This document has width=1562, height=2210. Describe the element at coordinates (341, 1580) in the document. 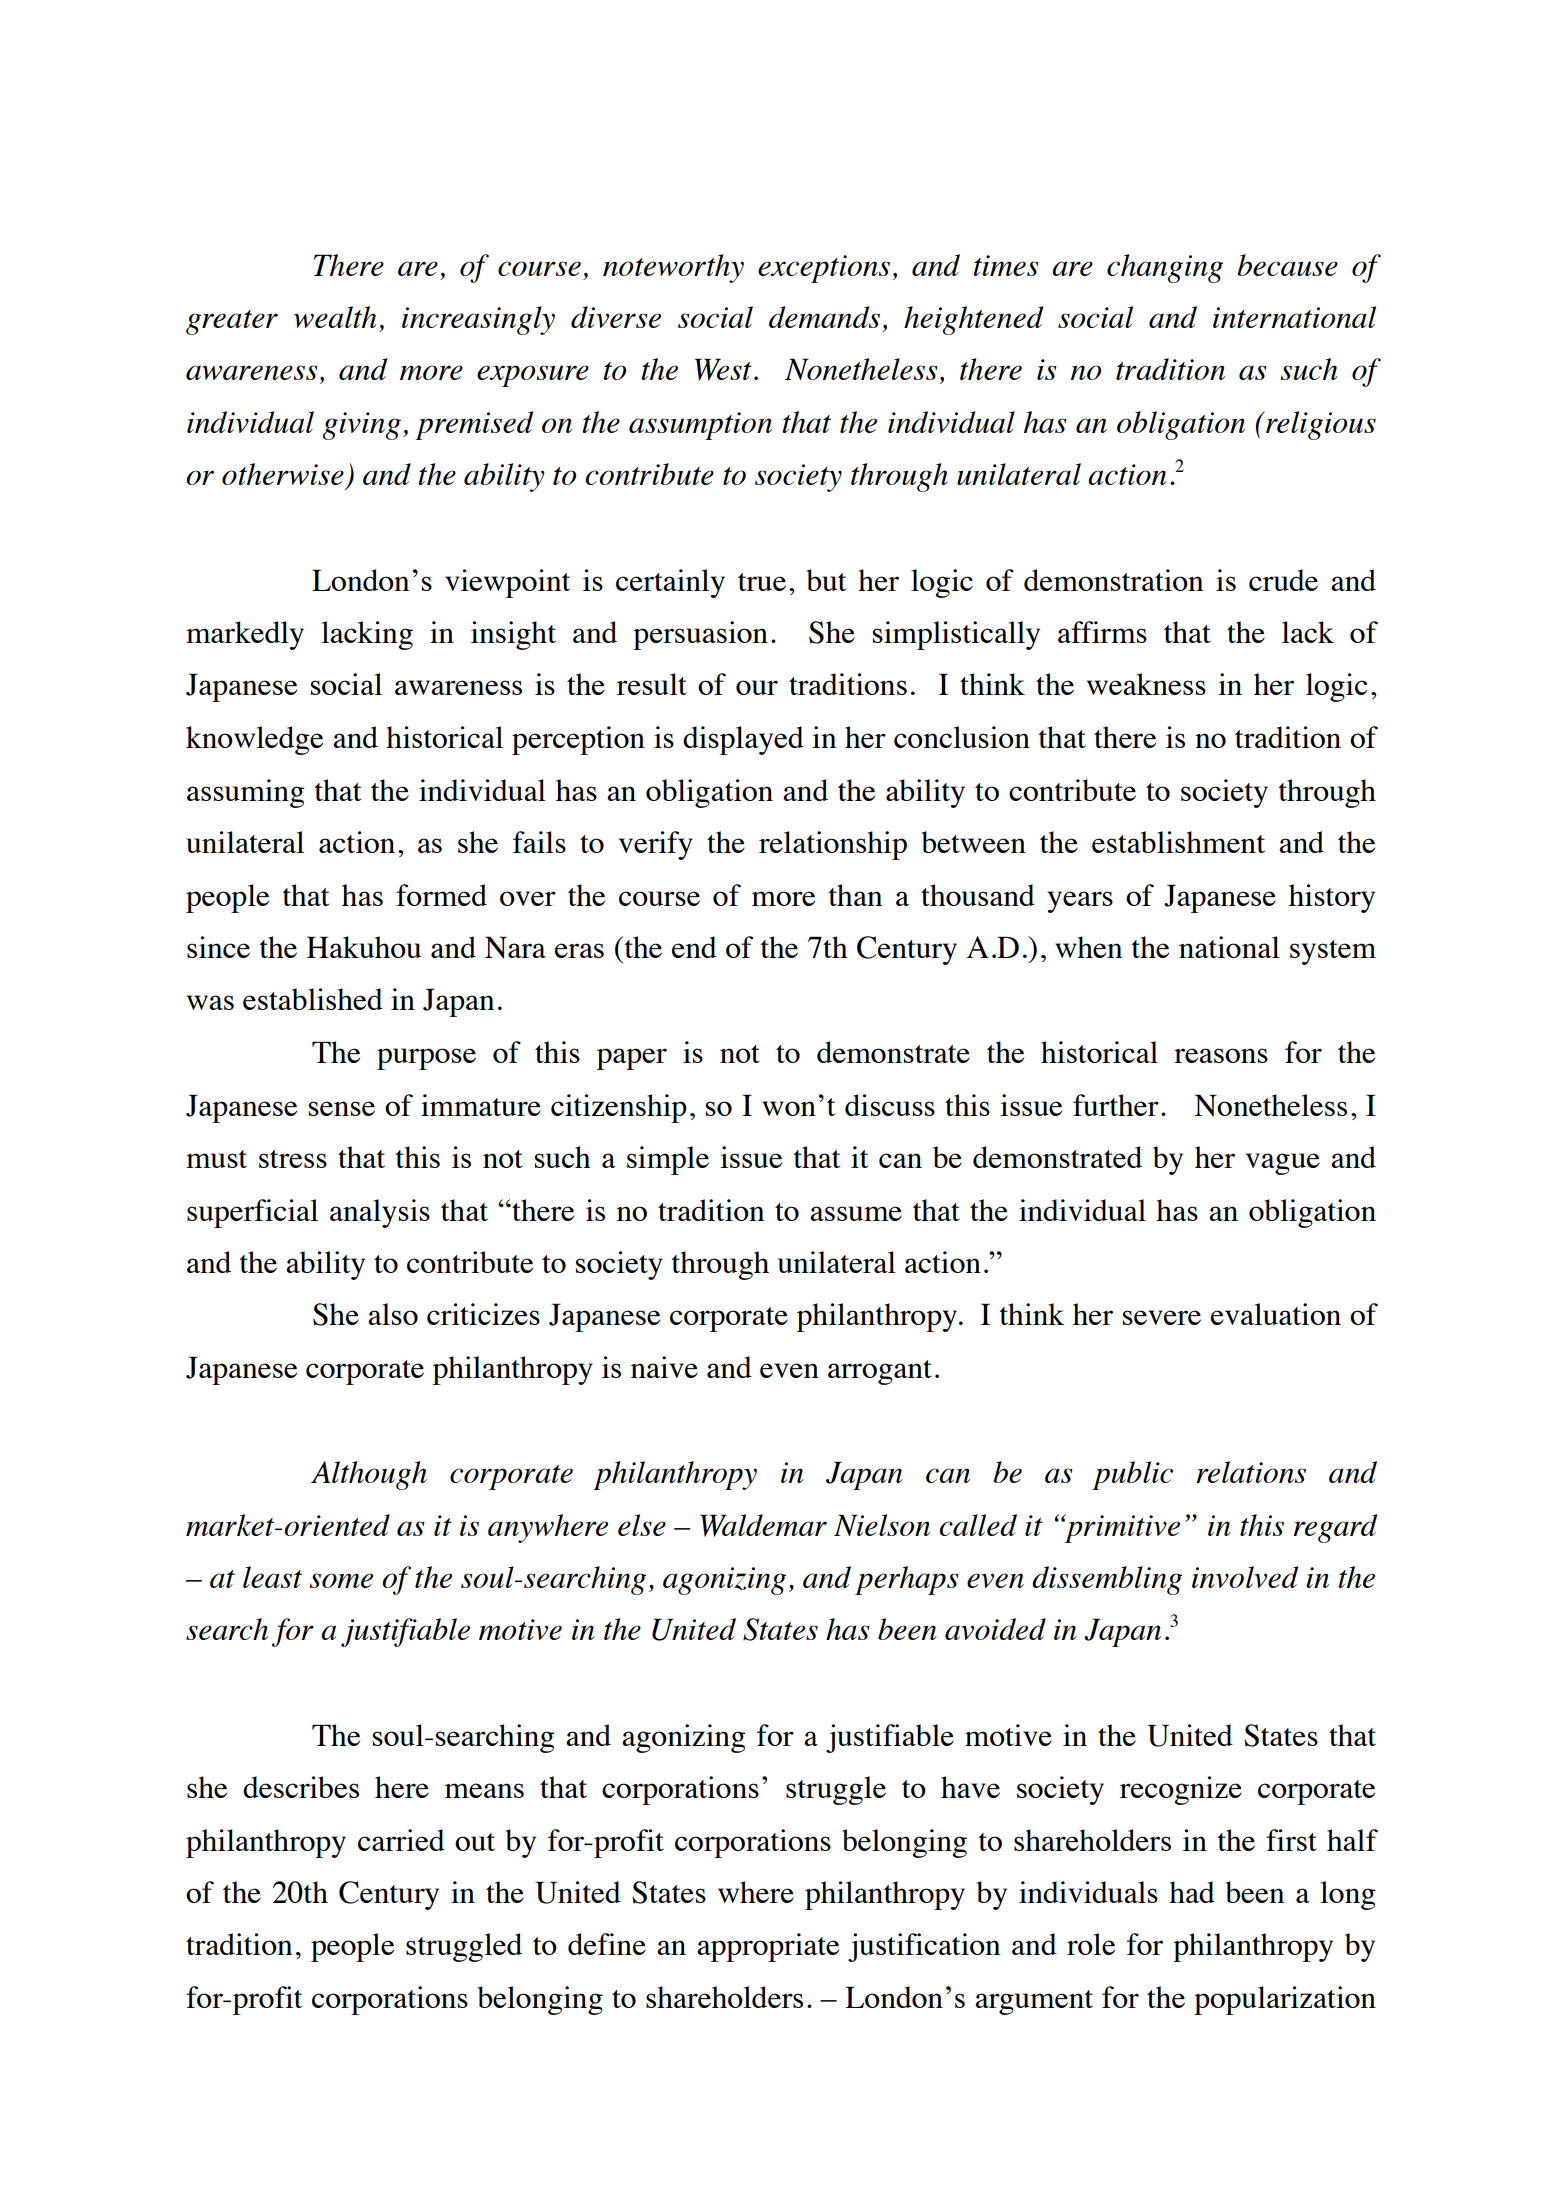

I see `some` at that location.
